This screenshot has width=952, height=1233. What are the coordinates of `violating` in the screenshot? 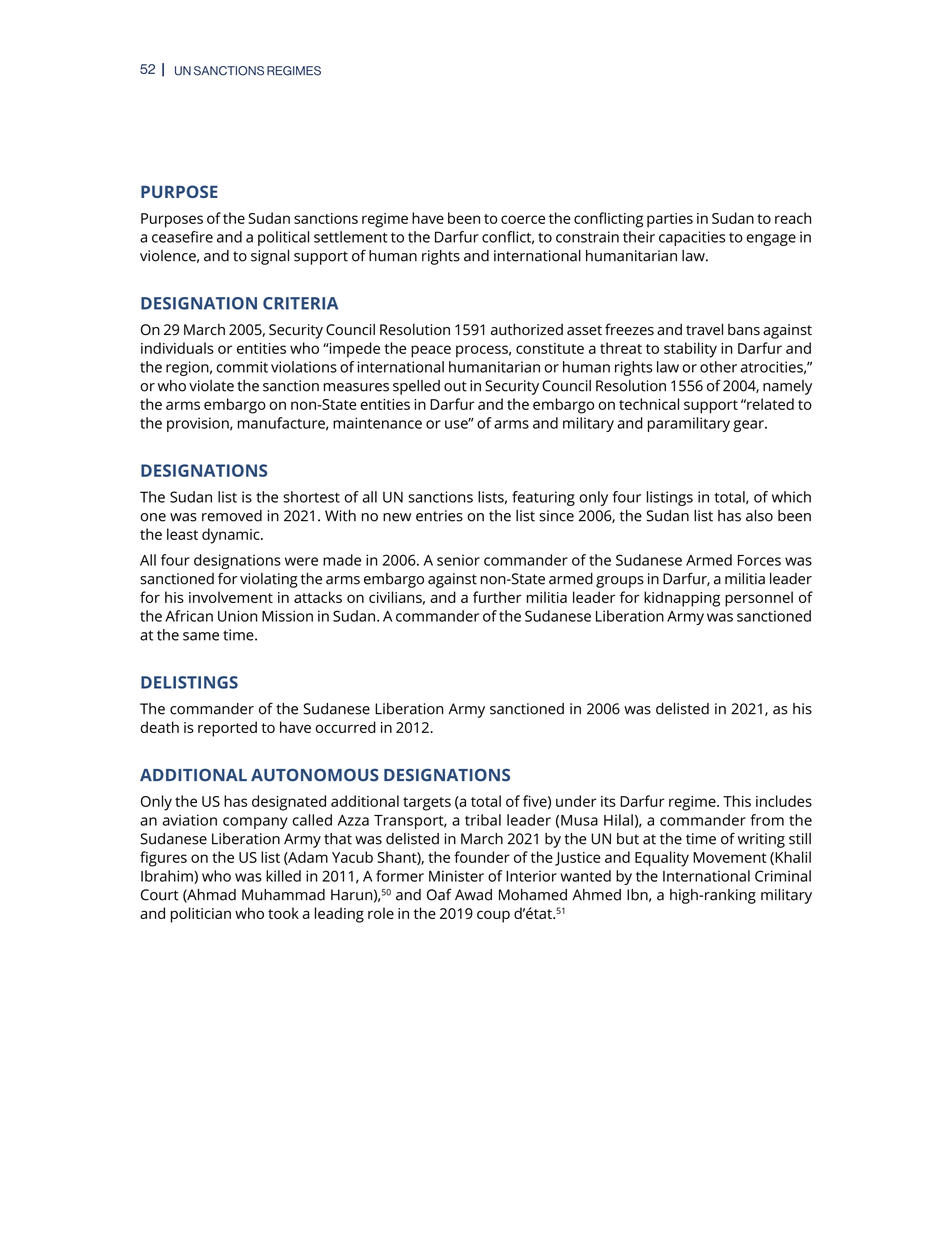 It's located at (269, 580).
